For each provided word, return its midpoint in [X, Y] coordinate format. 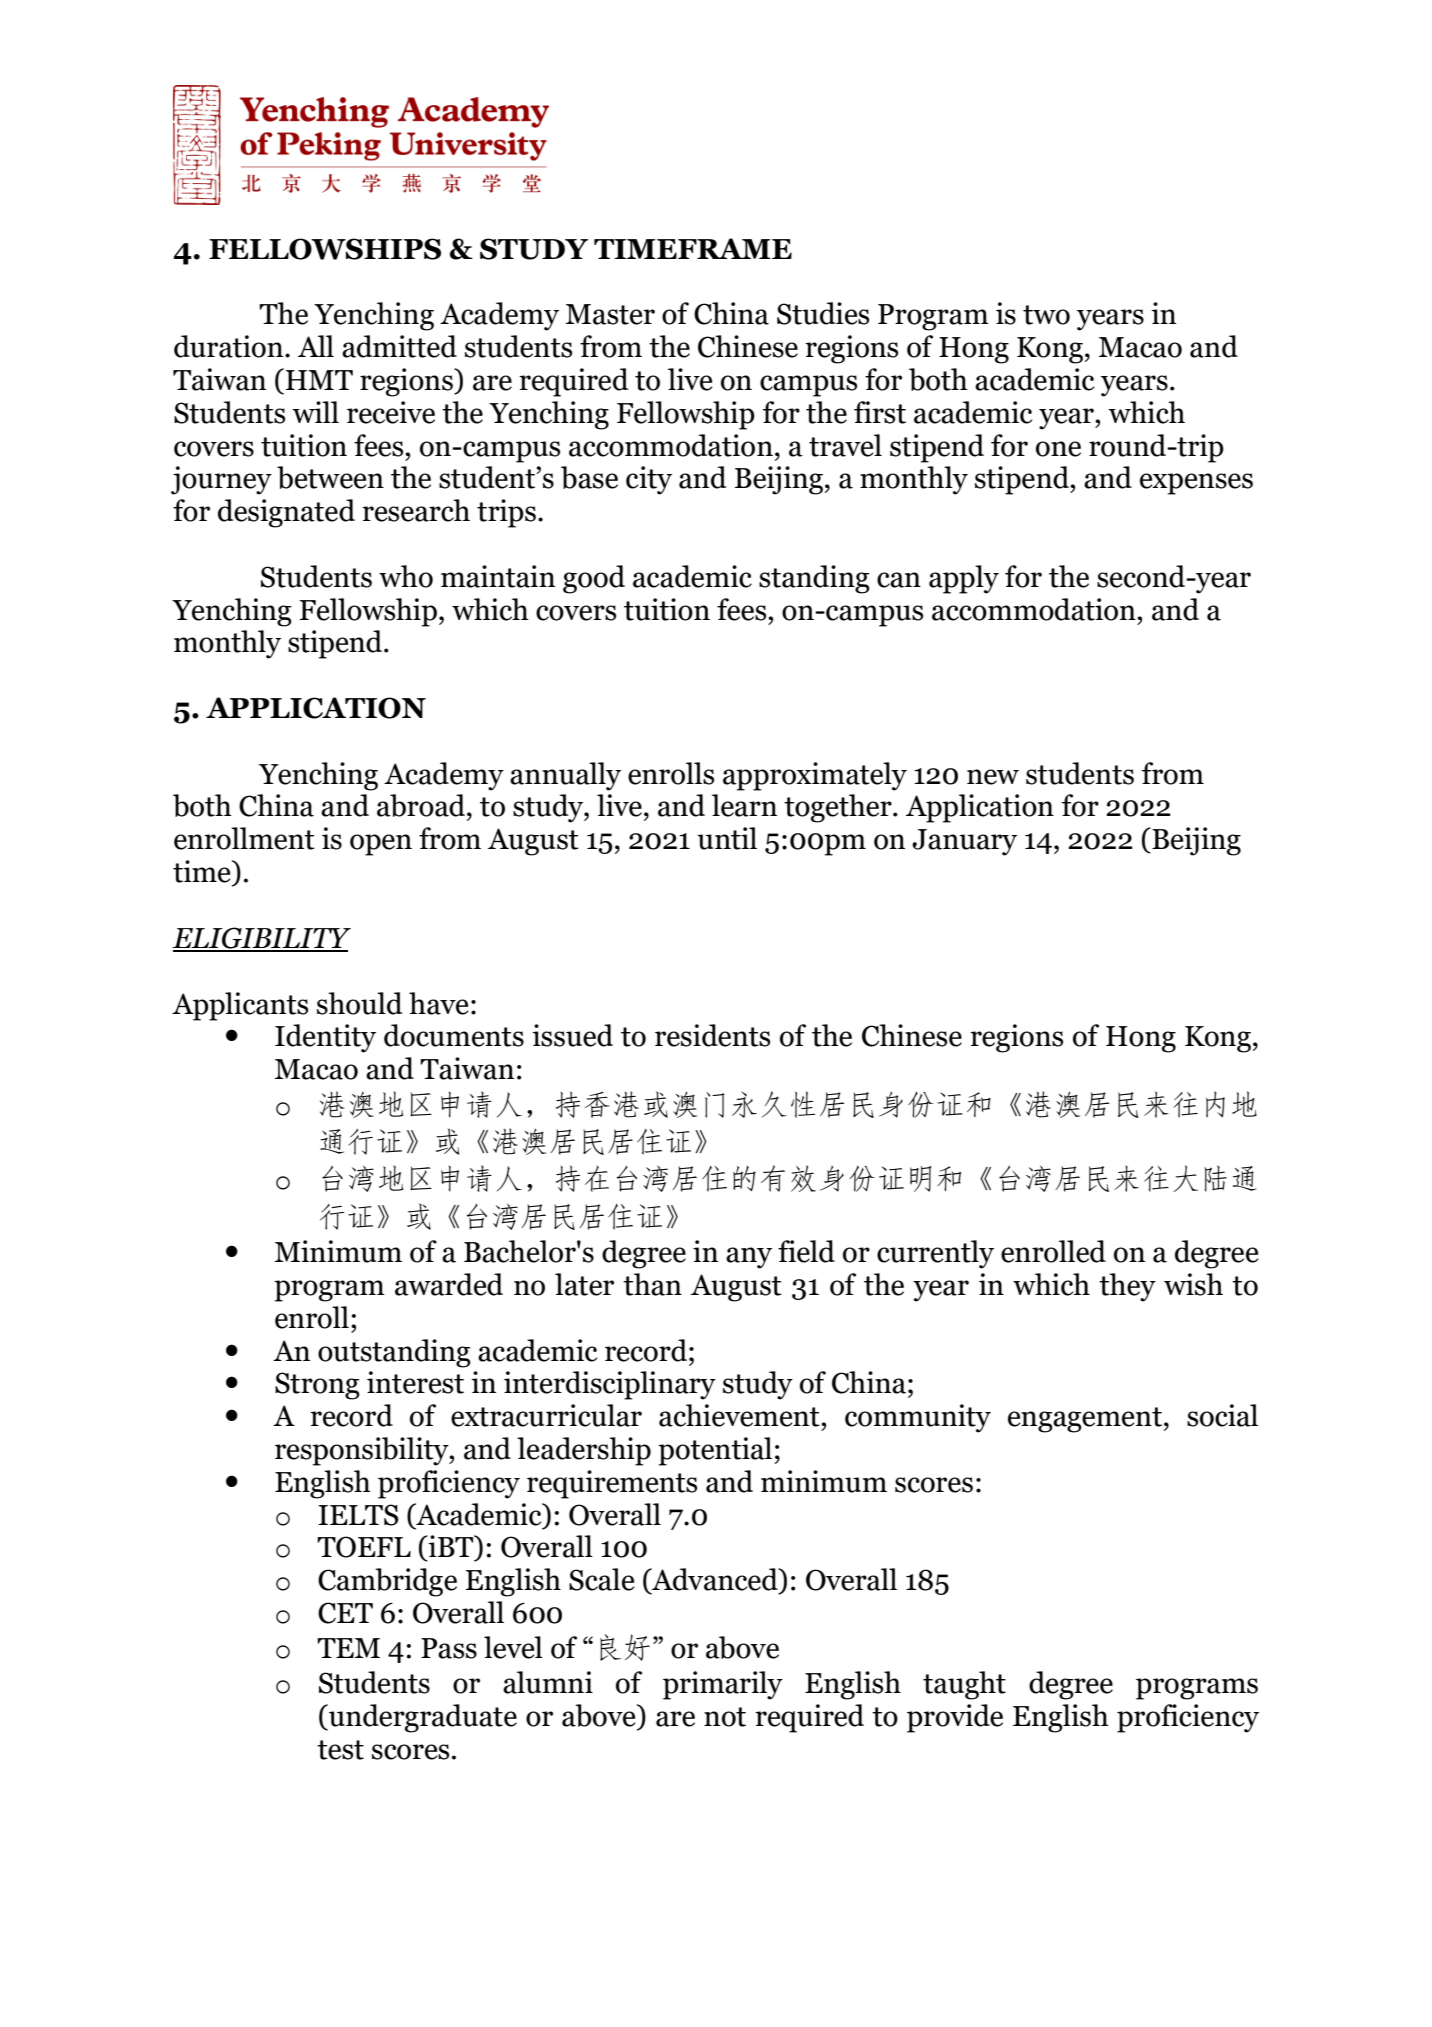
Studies [823, 313]
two [1046, 315]
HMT [319, 380]
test [340, 1750]
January [964, 842]
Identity [325, 1038]
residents [712, 1035]
